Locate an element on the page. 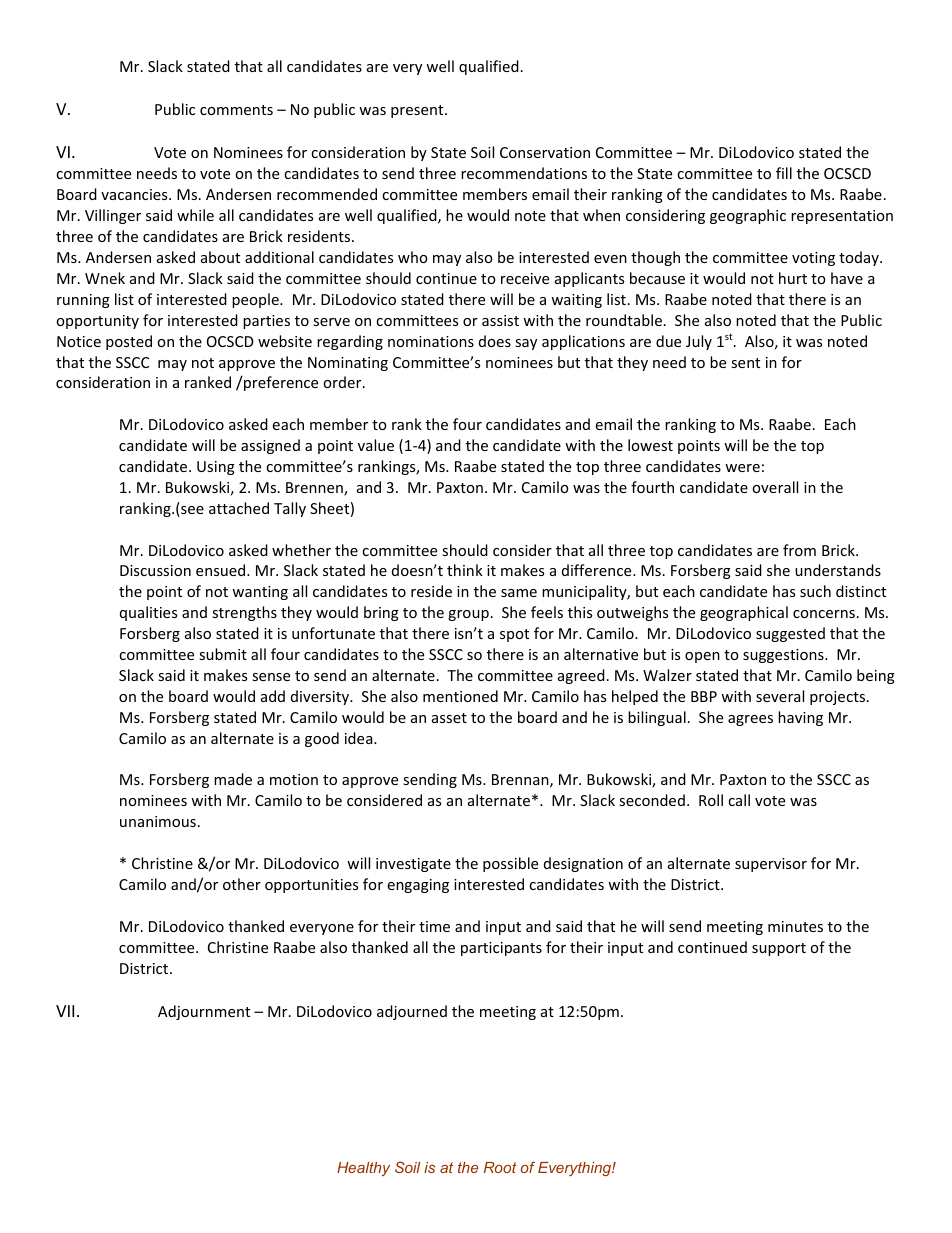  engaging is located at coordinates (418, 886).
